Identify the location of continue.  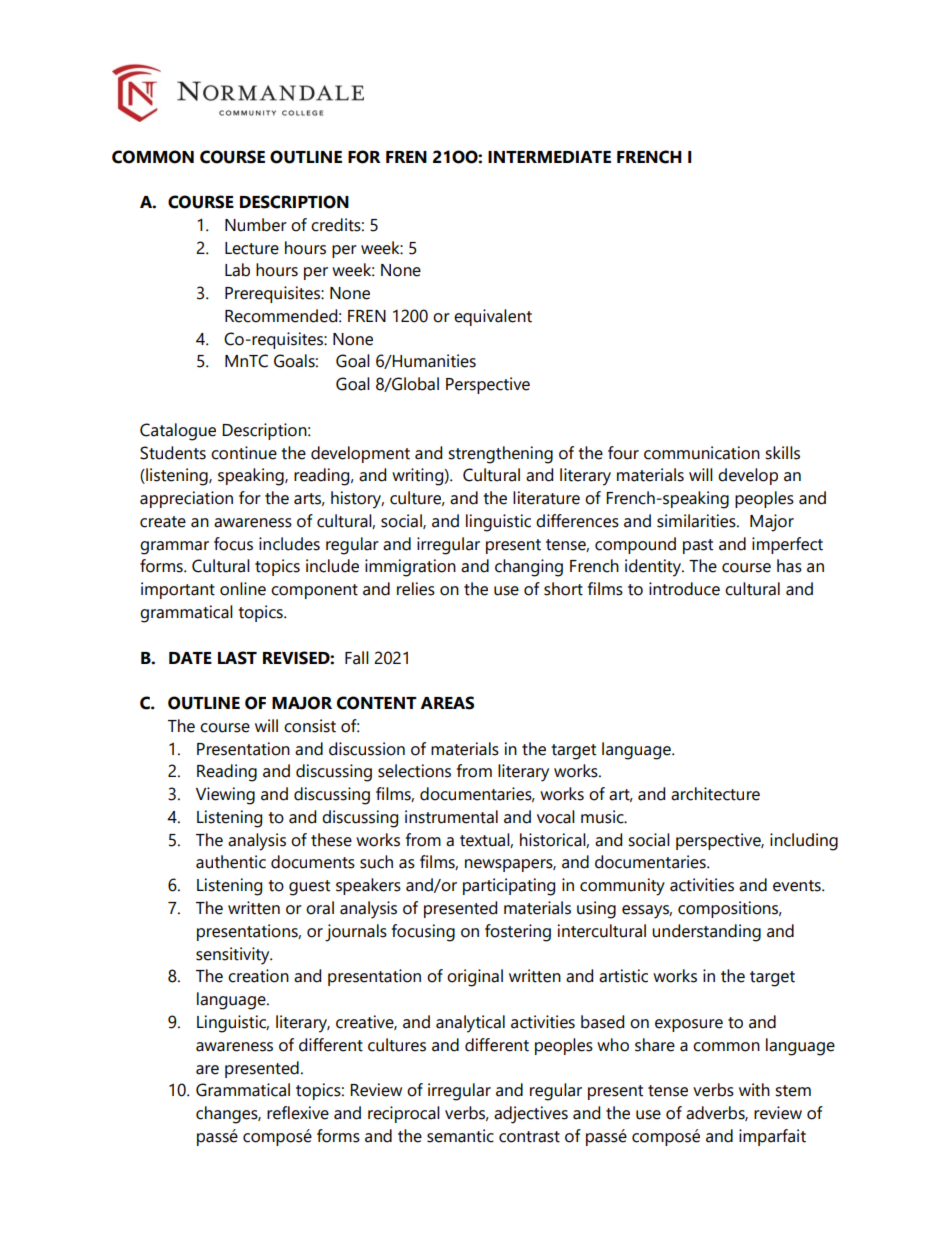
(244, 453).
